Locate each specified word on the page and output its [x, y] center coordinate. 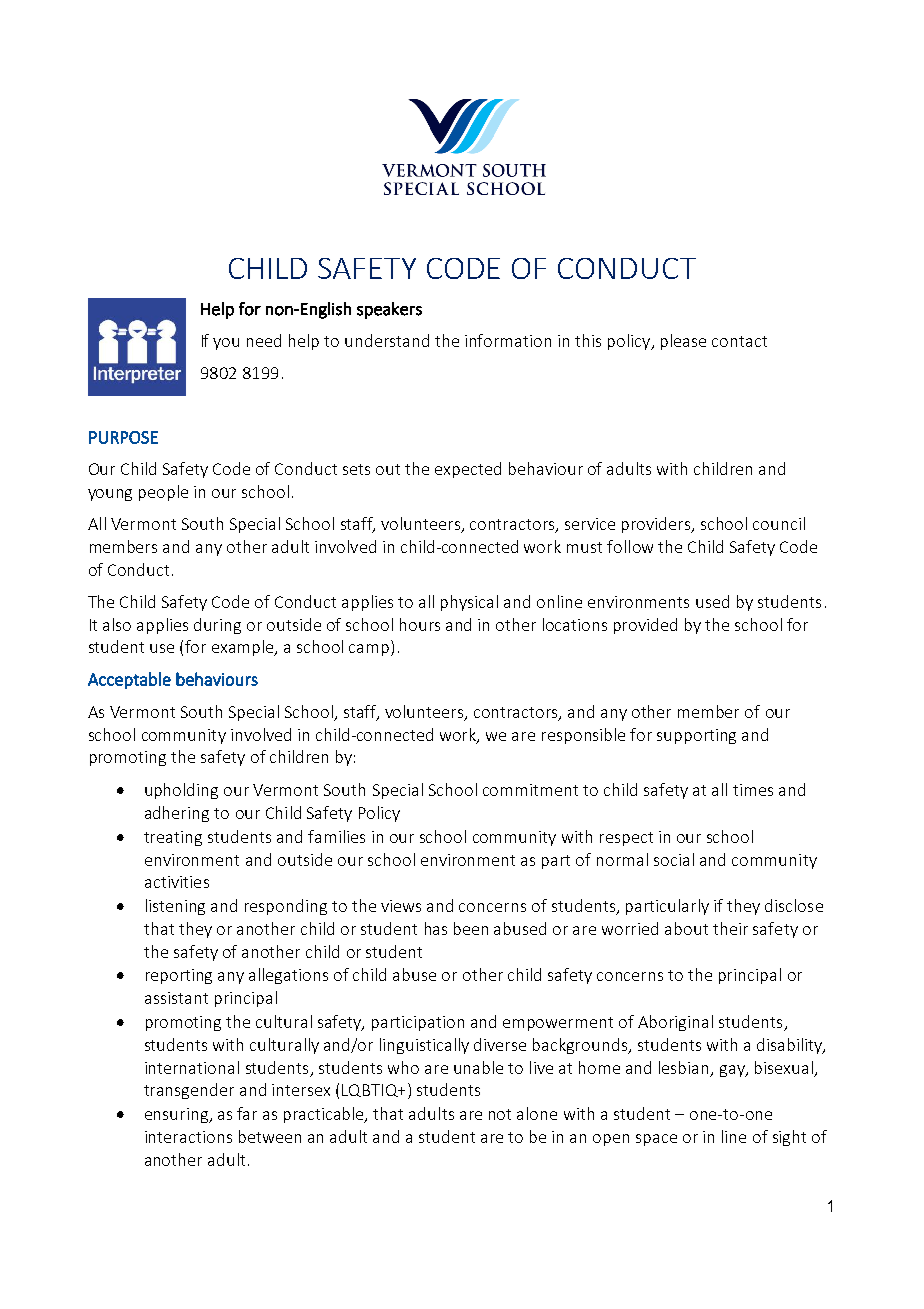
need [264, 340]
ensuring [178, 1115]
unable [478, 1067]
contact [739, 341]
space [656, 1140]
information [508, 340]
